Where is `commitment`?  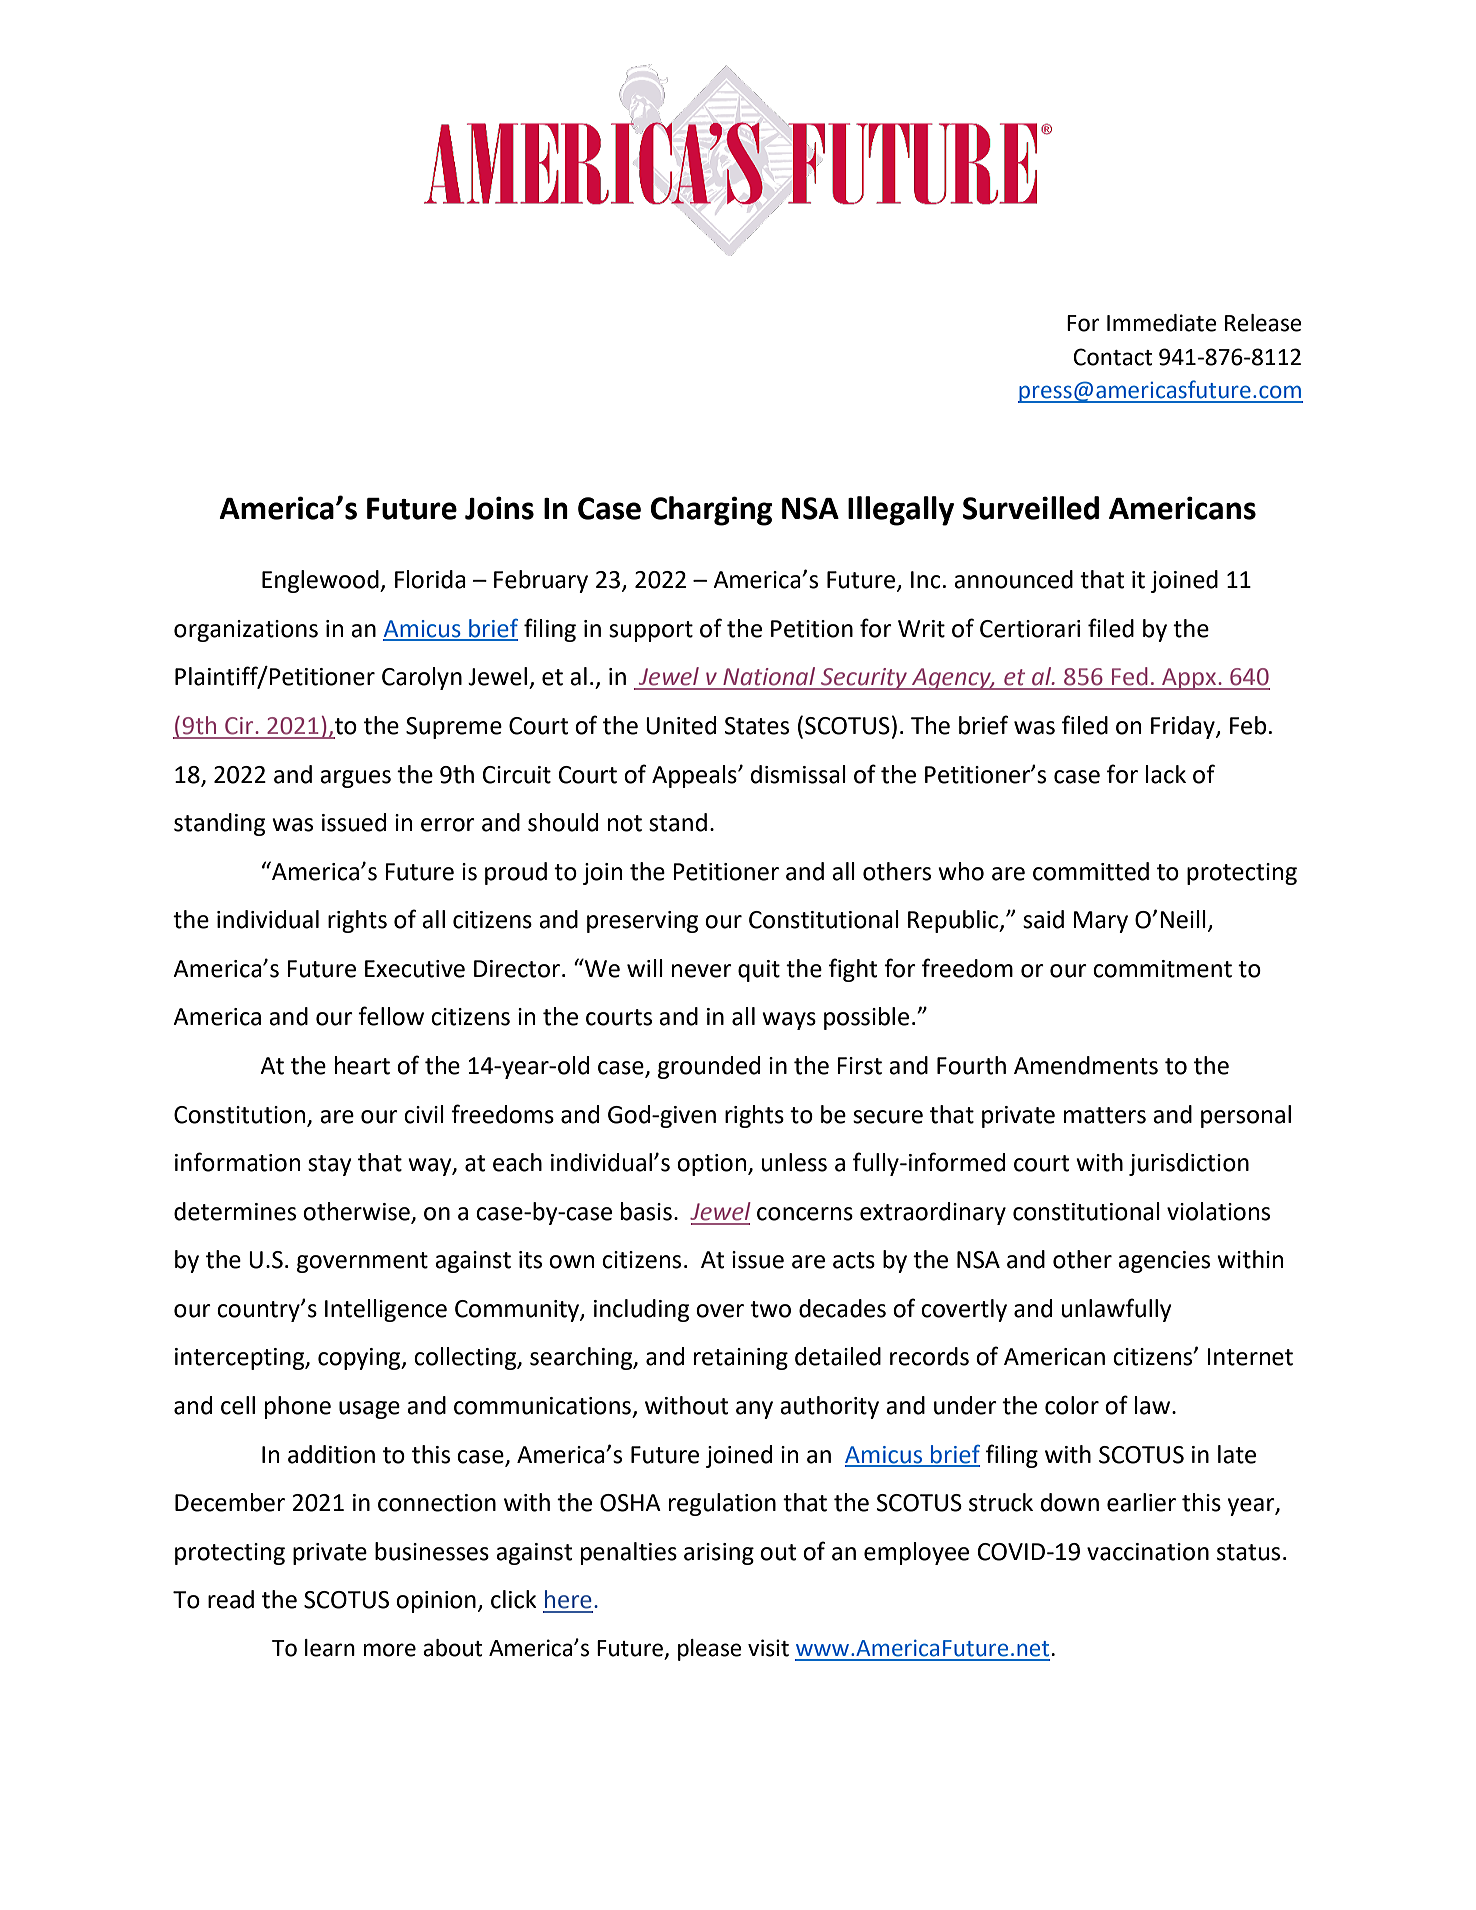
commitment is located at coordinates (1162, 969).
